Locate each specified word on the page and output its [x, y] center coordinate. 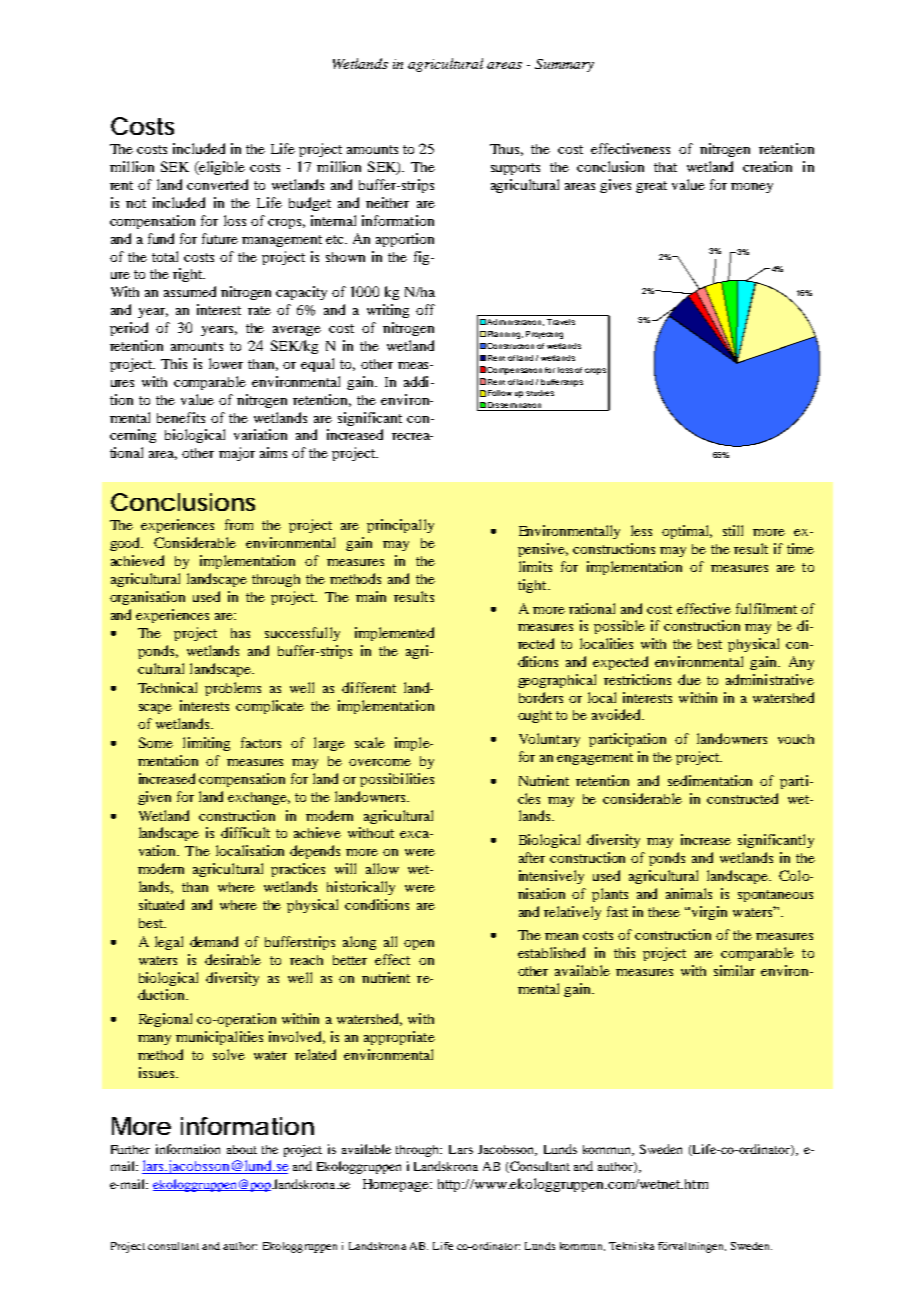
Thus [506, 150]
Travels [561, 322]
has [240, 633]
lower [226, 363]
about [242, 1149]
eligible [221, 168]
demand [214, 941]
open [419, 945]
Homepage [397, 1185]
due [689, 679]
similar [734, 970]
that [665, 167]
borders [541, 697]
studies [540, 393]
